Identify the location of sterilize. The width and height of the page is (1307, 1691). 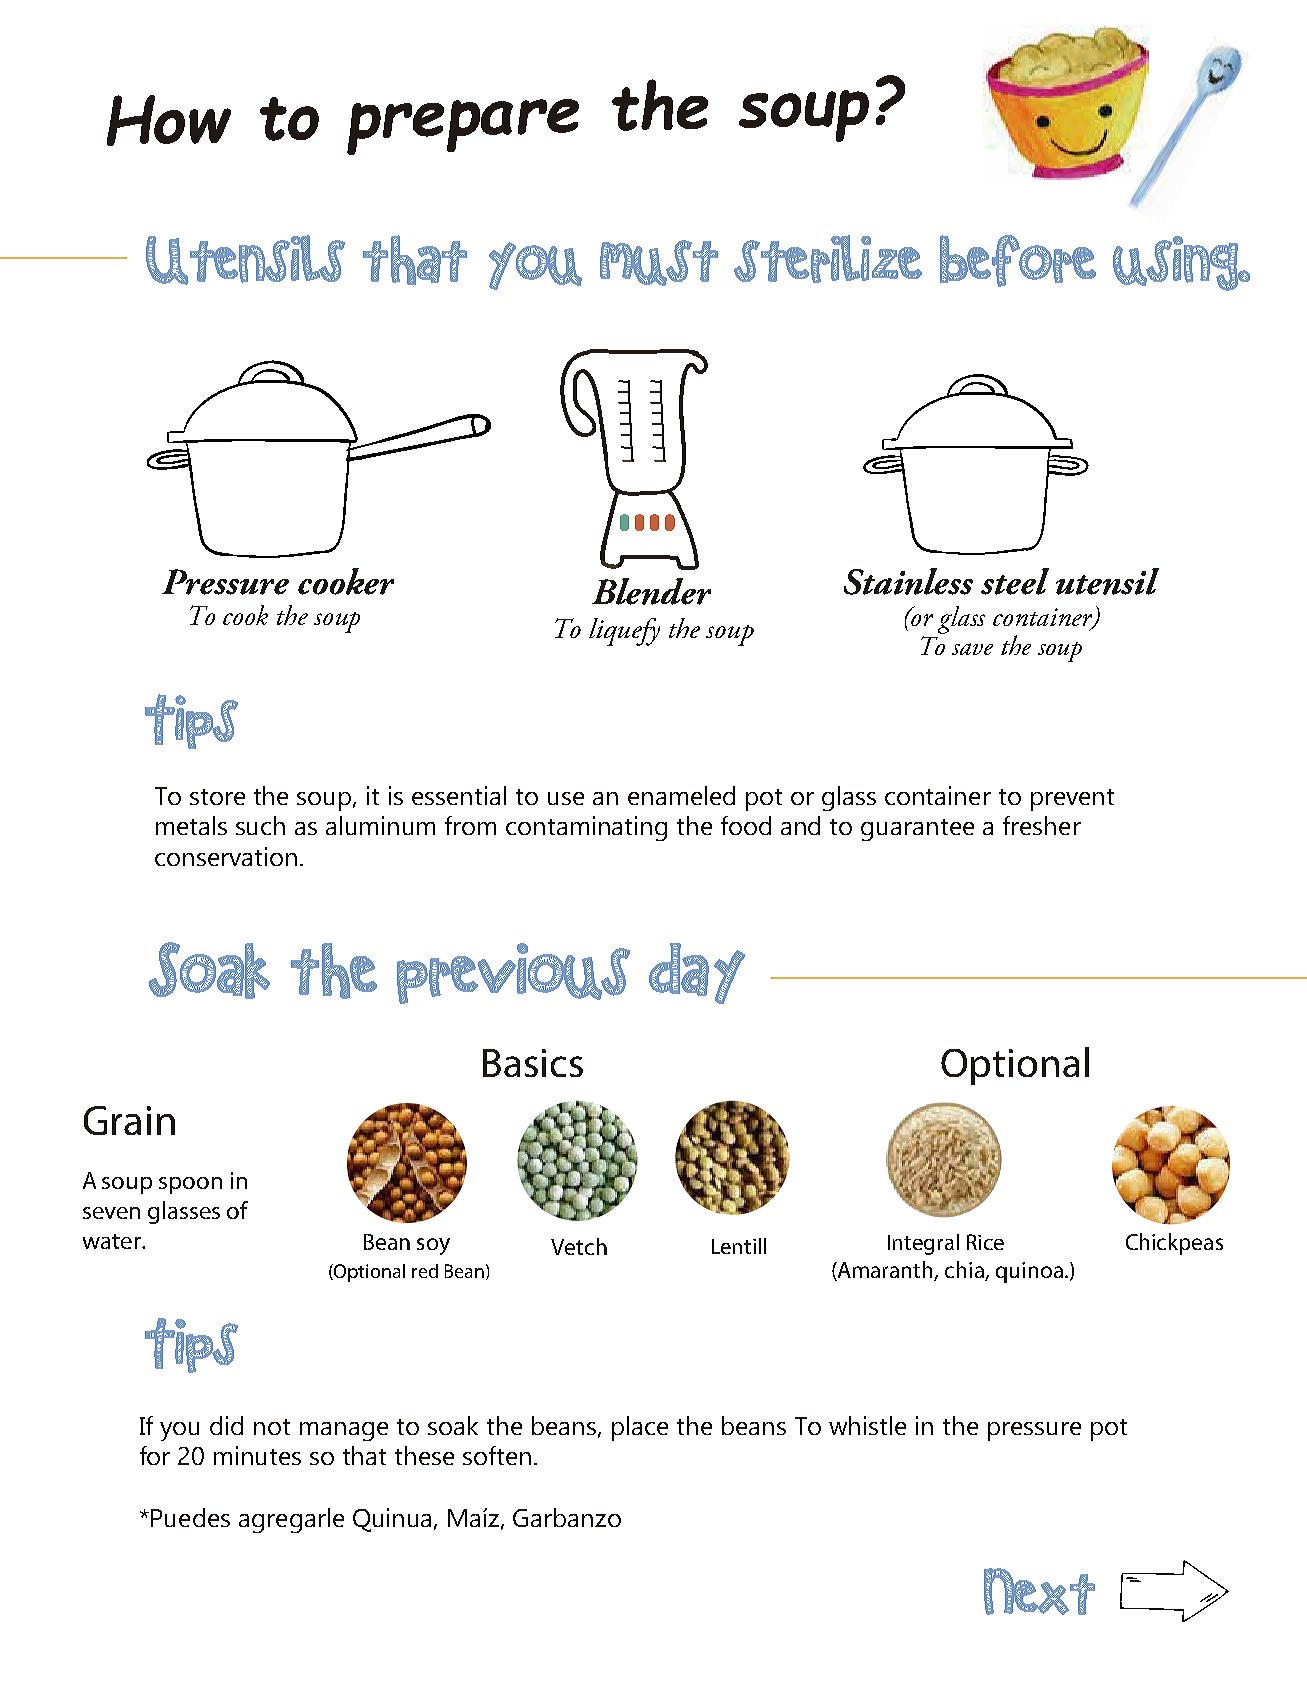
(828, 259).
